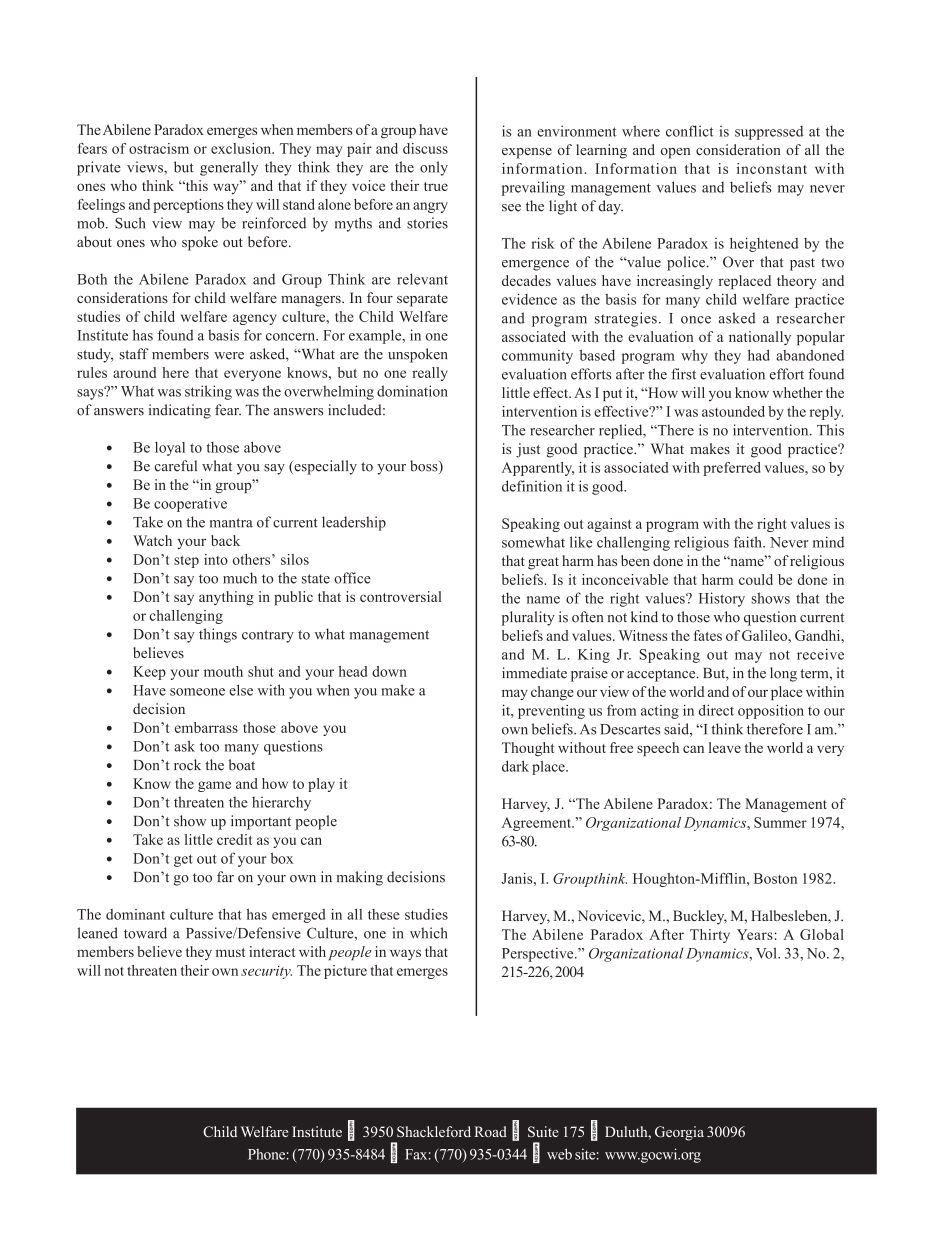 The image size is (952, 1233). I want to click on ostracism, so click(159, 148).
